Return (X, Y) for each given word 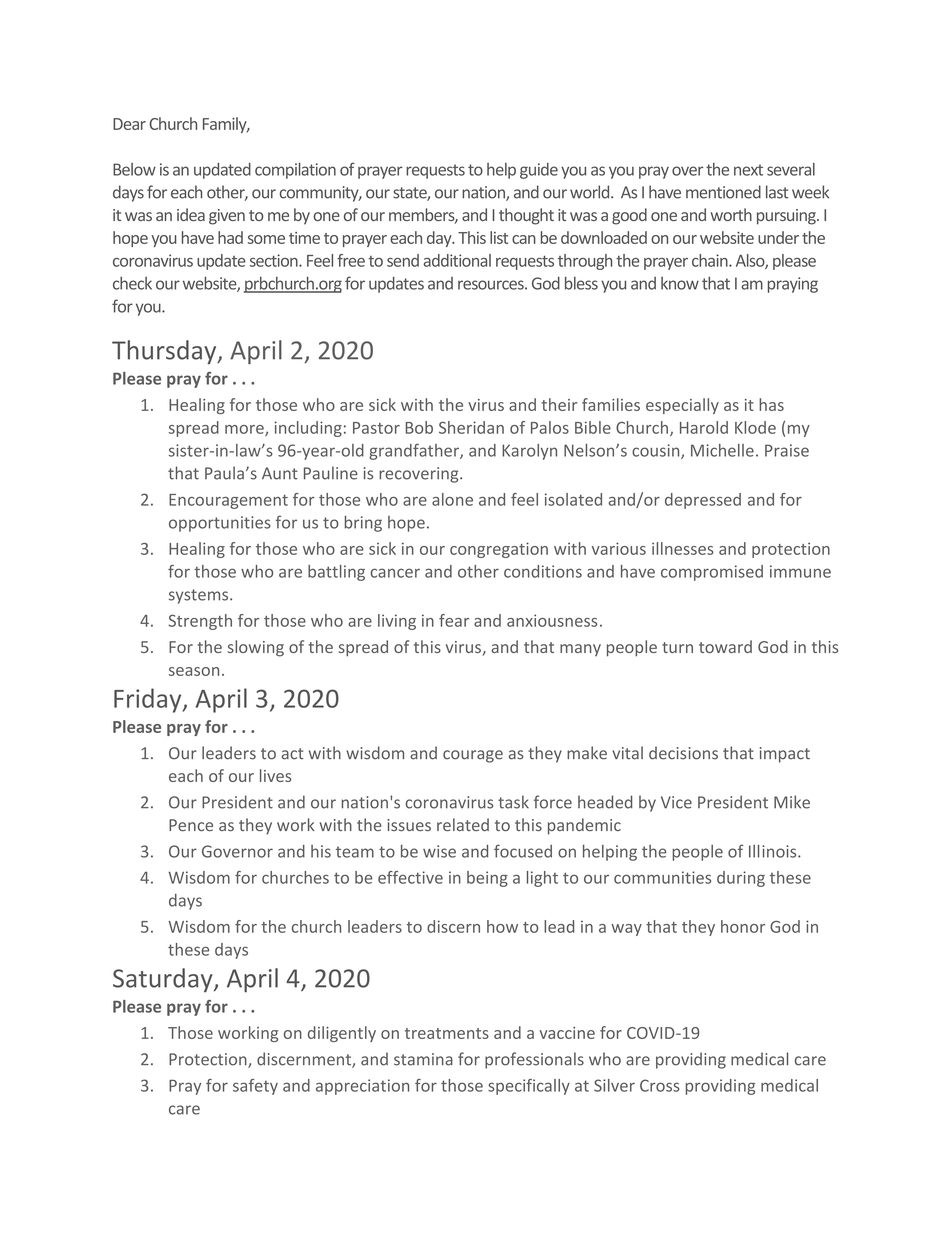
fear (454, 620)
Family (226, 125)
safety (255, 1087)
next (748, 170)
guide (539, 171)
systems (200, 596)
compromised (712, 573)
